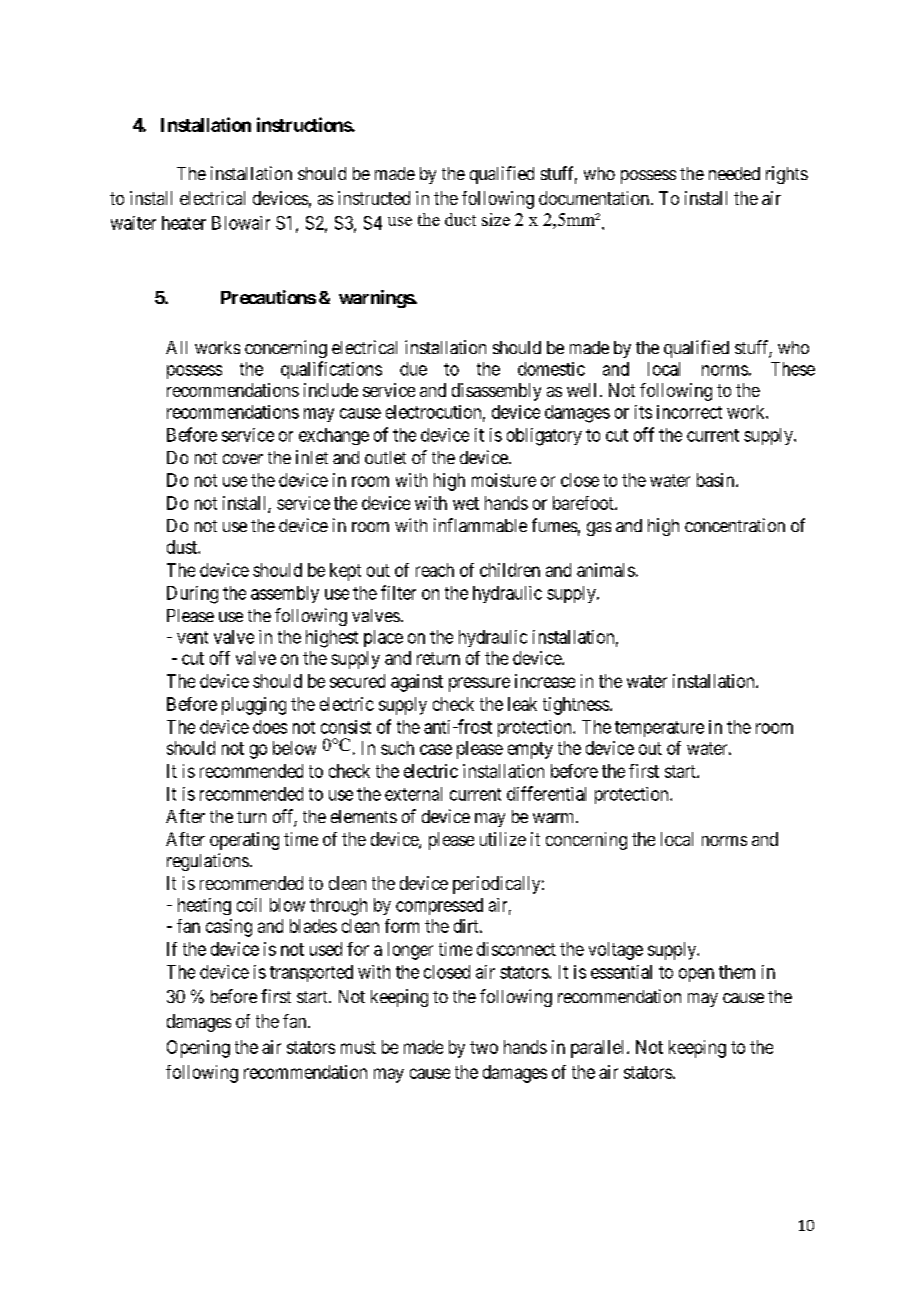  Describe the element at coordinates (606, 570) in the screenshot. I see `animals` at that location.
